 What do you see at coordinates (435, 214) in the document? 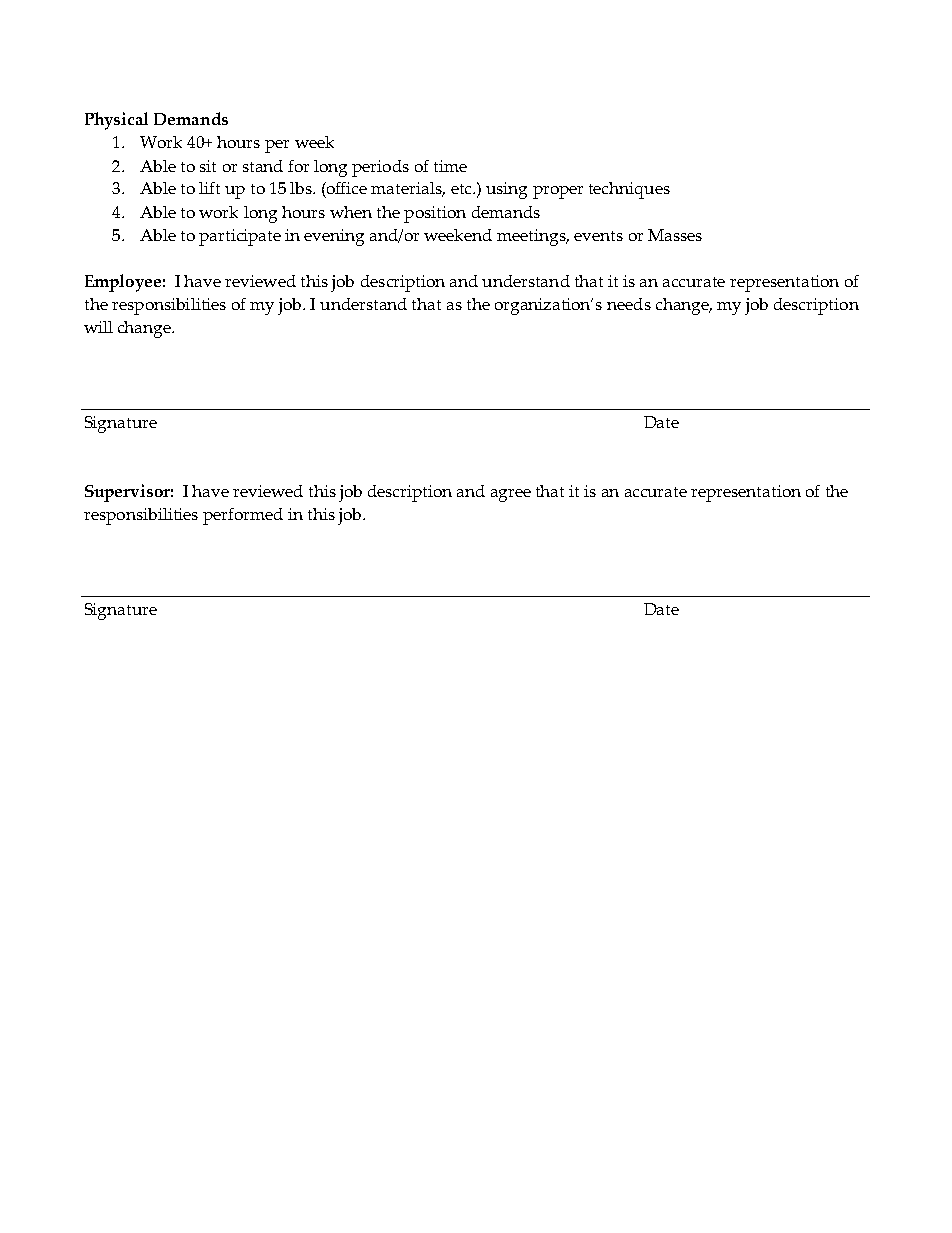
I see `position` at bounding box center [435, 214].
